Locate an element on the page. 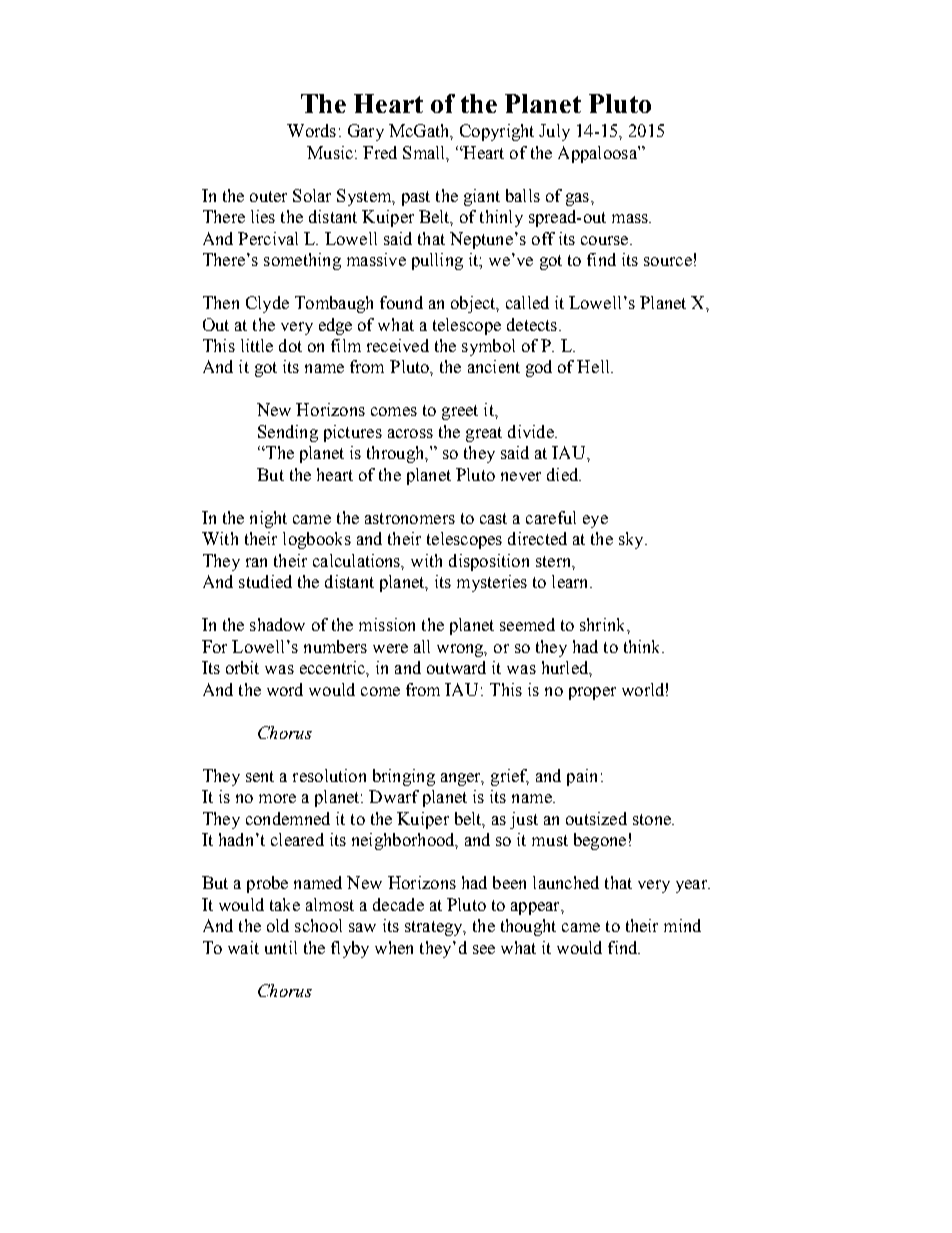  sent is located at coordinates (260, 776).
